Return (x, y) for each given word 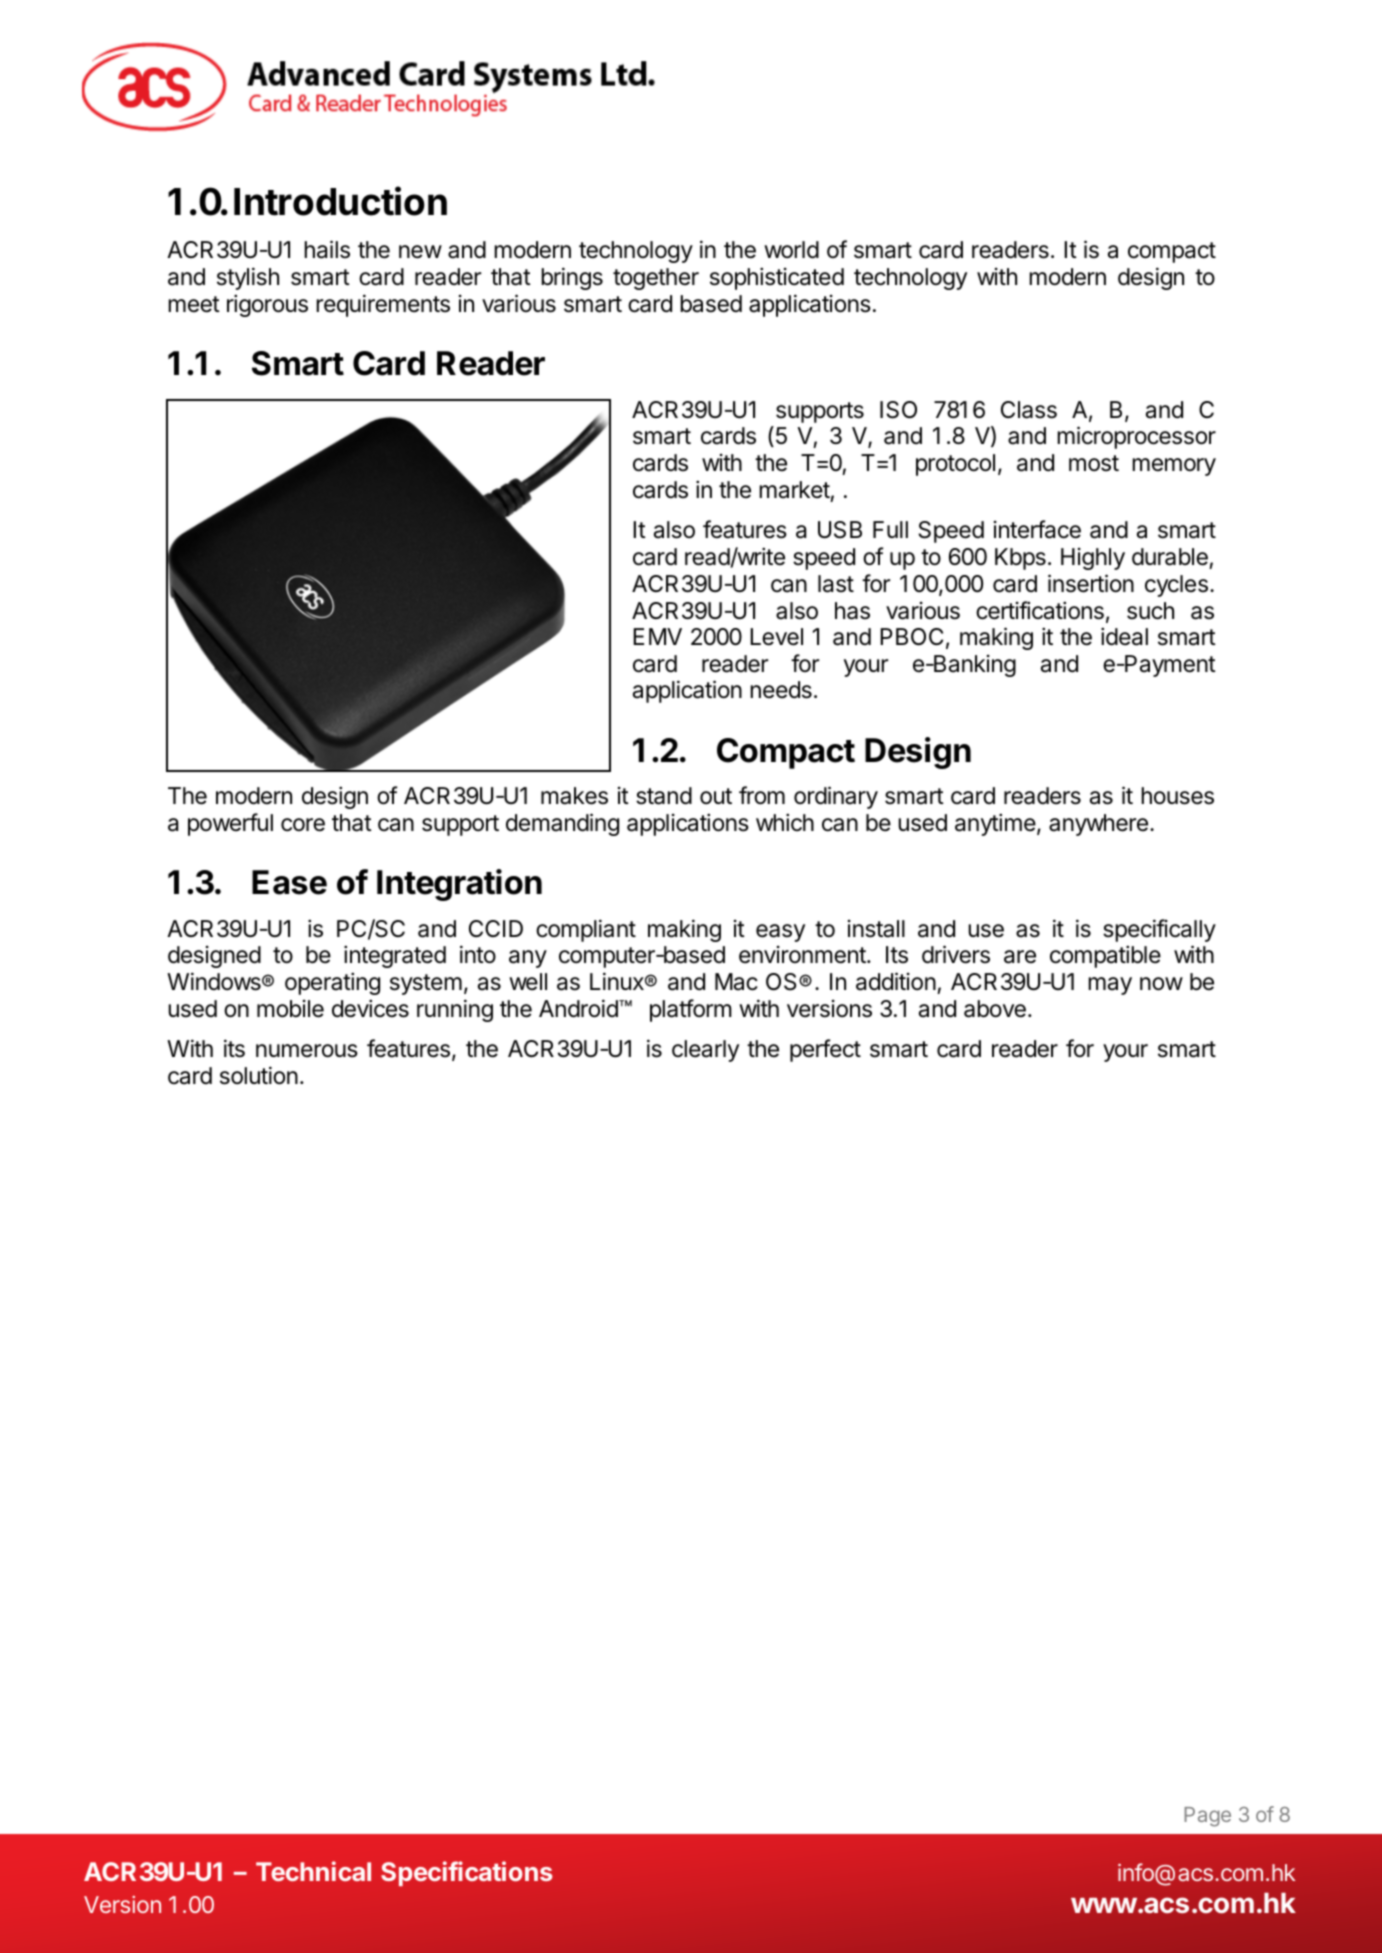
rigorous (267, 305)
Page (1207, 1817)
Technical (313, 1871)
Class (1029, 410)
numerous (307, 1051)
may (1110, 986)
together (656, 279)
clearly (705, 1051)
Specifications (467, 1873)
